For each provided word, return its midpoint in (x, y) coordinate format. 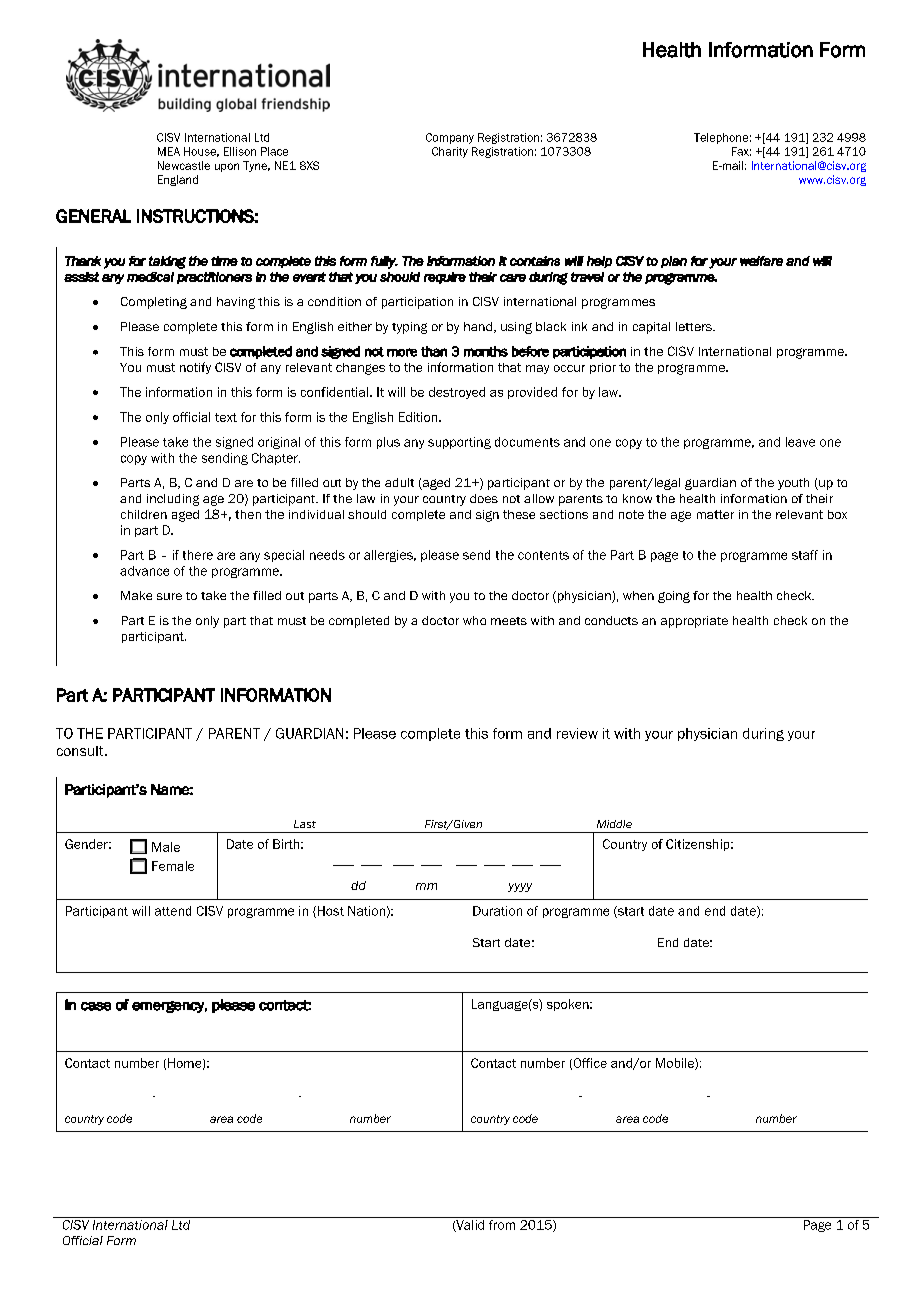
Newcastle (184, 165)
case (96, 1006)
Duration (497, 911)
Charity (450, 152)
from (502, 1225)
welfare (761, 261)
